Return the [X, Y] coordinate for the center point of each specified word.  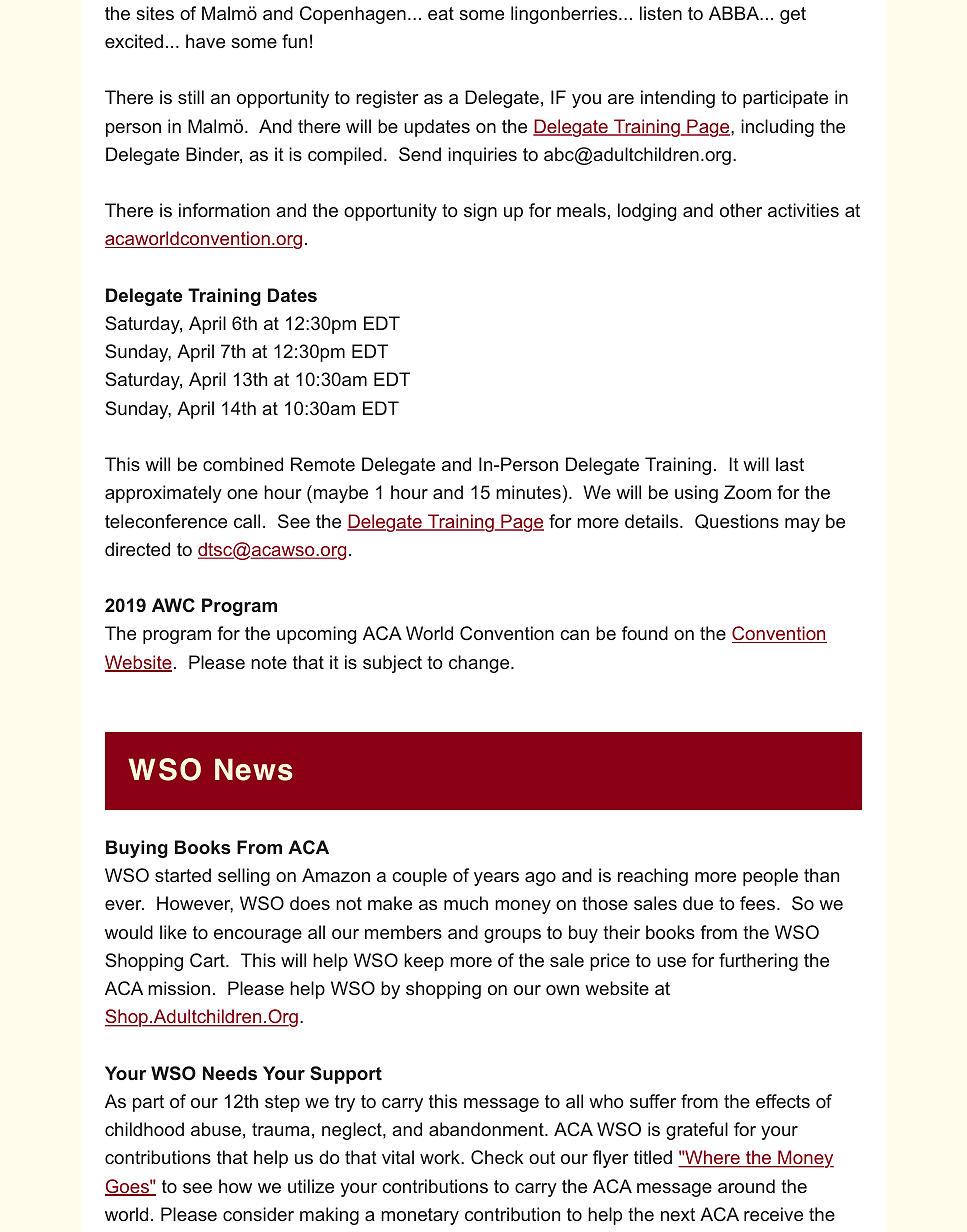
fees [757, 903]
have [205, 41]
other [741, 210]
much [466, 903]
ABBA [735, 13]
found [645, 633]
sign [480, 212]
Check [497, 1157]
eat [441, 13]
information [224, 210]
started [183, 875]
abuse [216, 1129]
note [269, 662]
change [480, 664]
